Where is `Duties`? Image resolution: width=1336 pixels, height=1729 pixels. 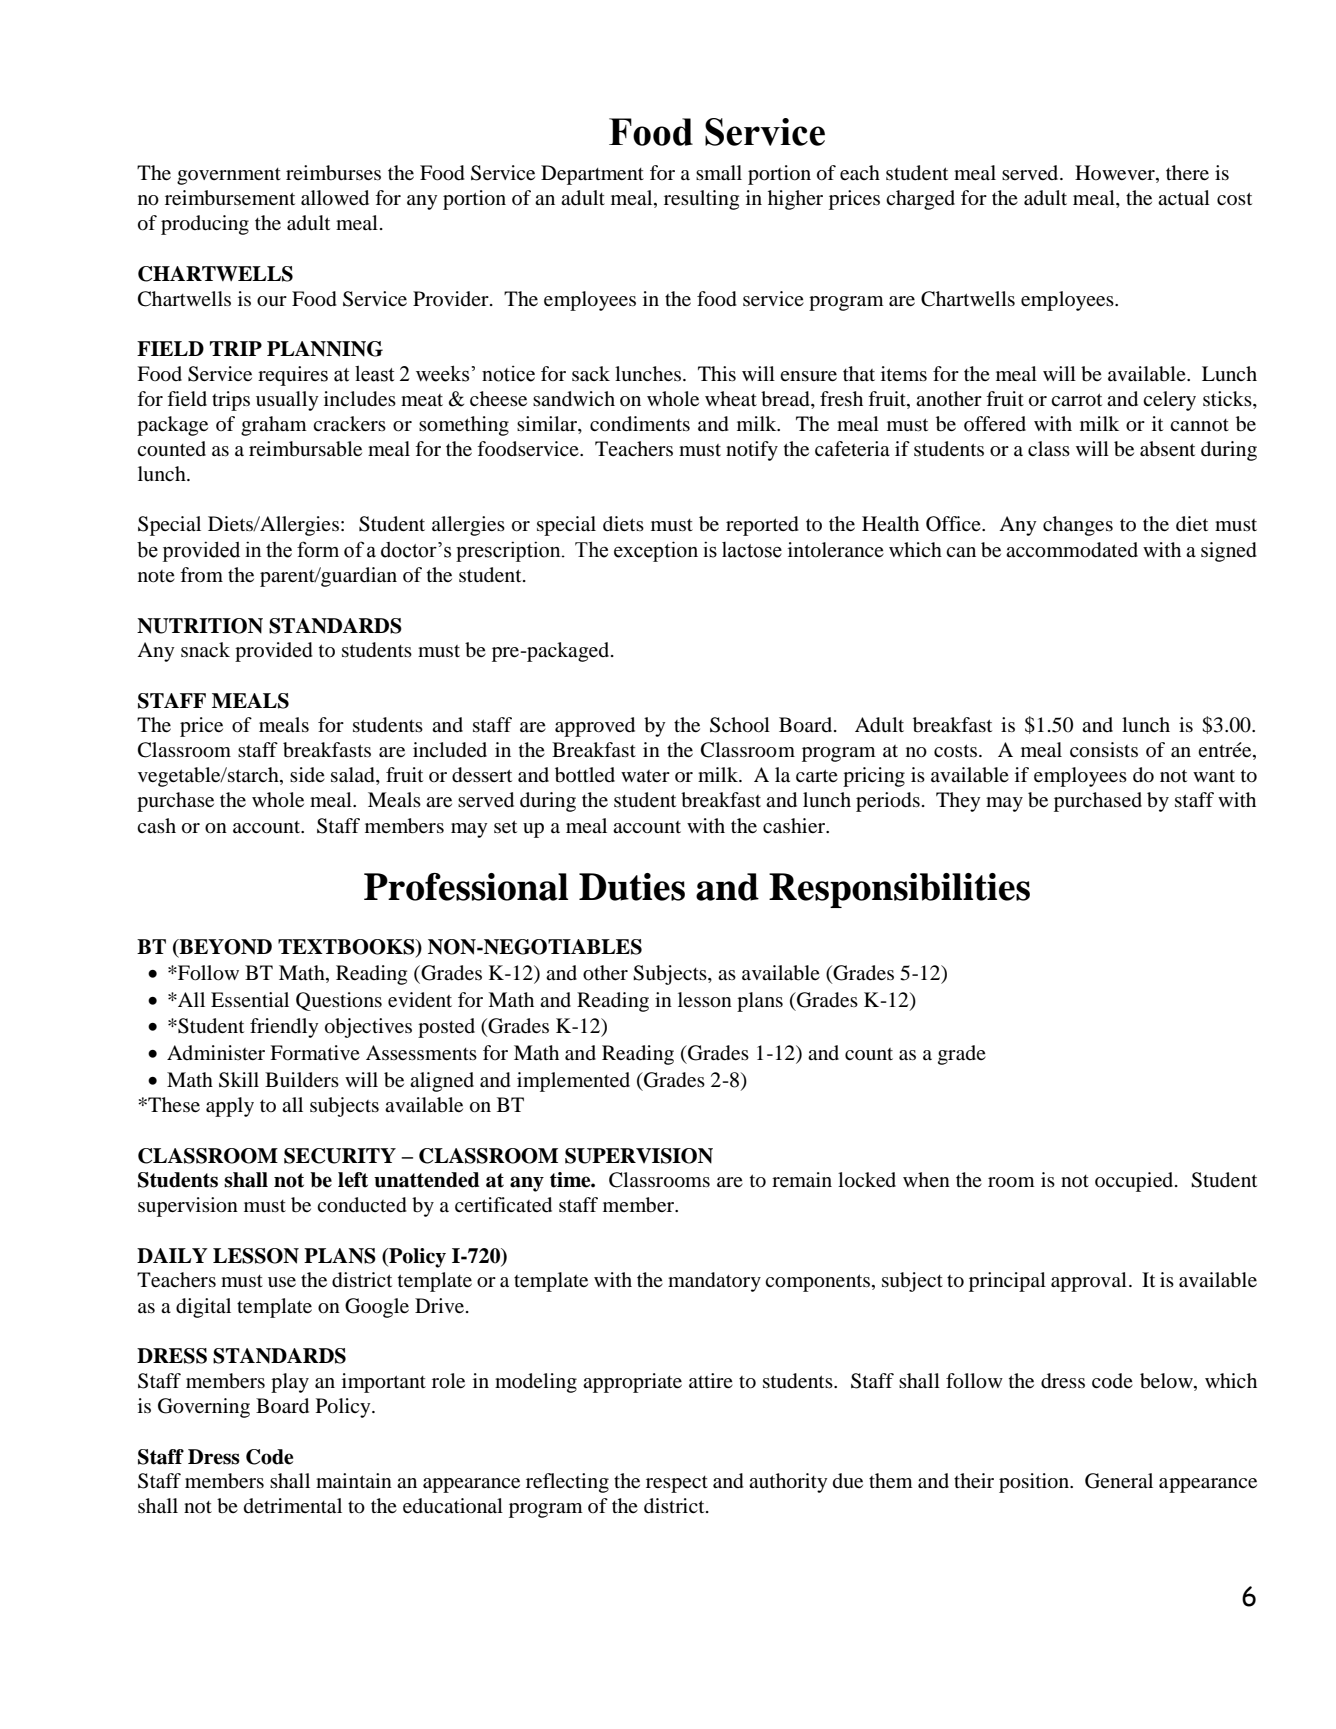 Duties is located at coordinates (632, 887).
